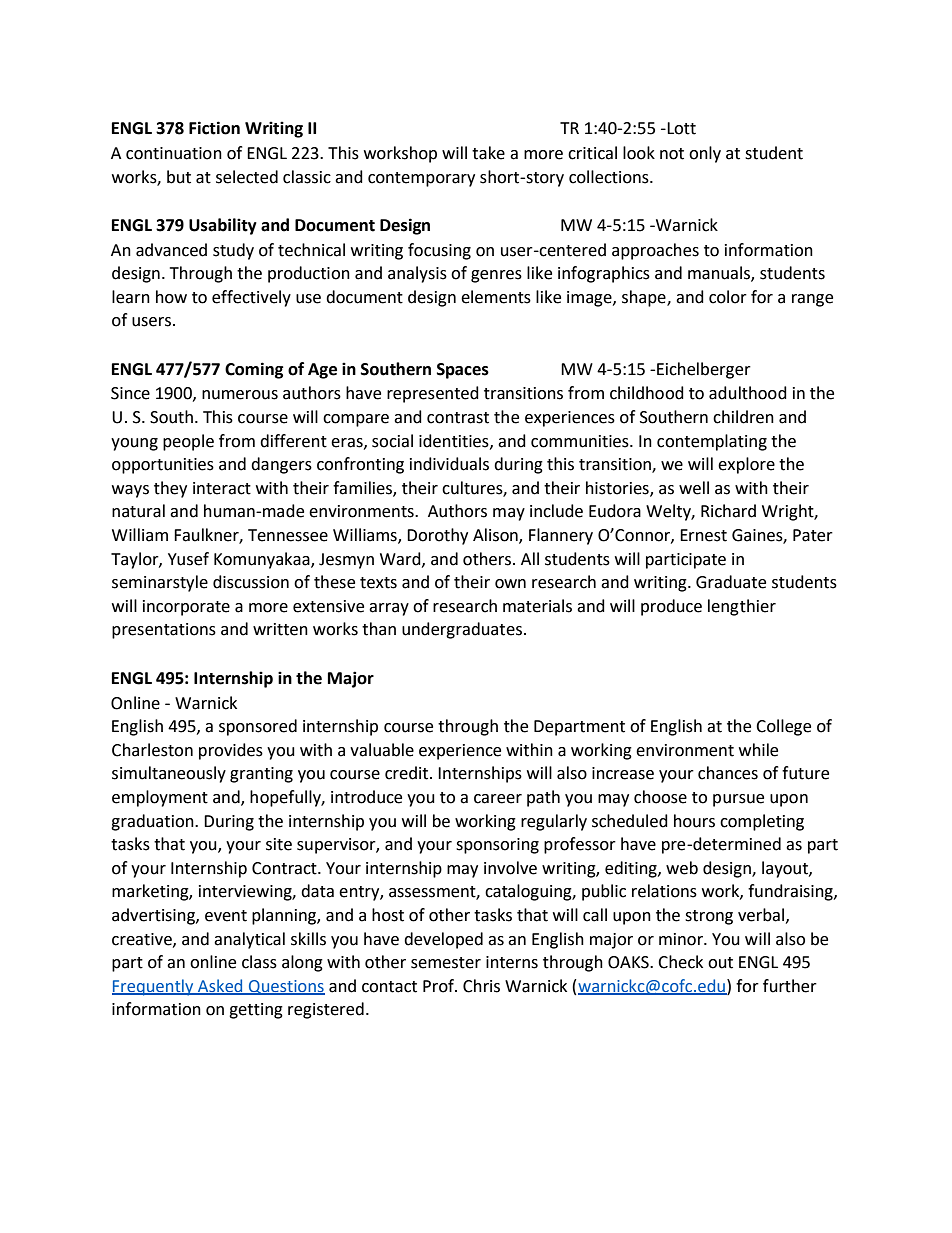 Image resolution: width=952 pixels, height=1233 pixels. I want to click on only, so click(705, 154).
